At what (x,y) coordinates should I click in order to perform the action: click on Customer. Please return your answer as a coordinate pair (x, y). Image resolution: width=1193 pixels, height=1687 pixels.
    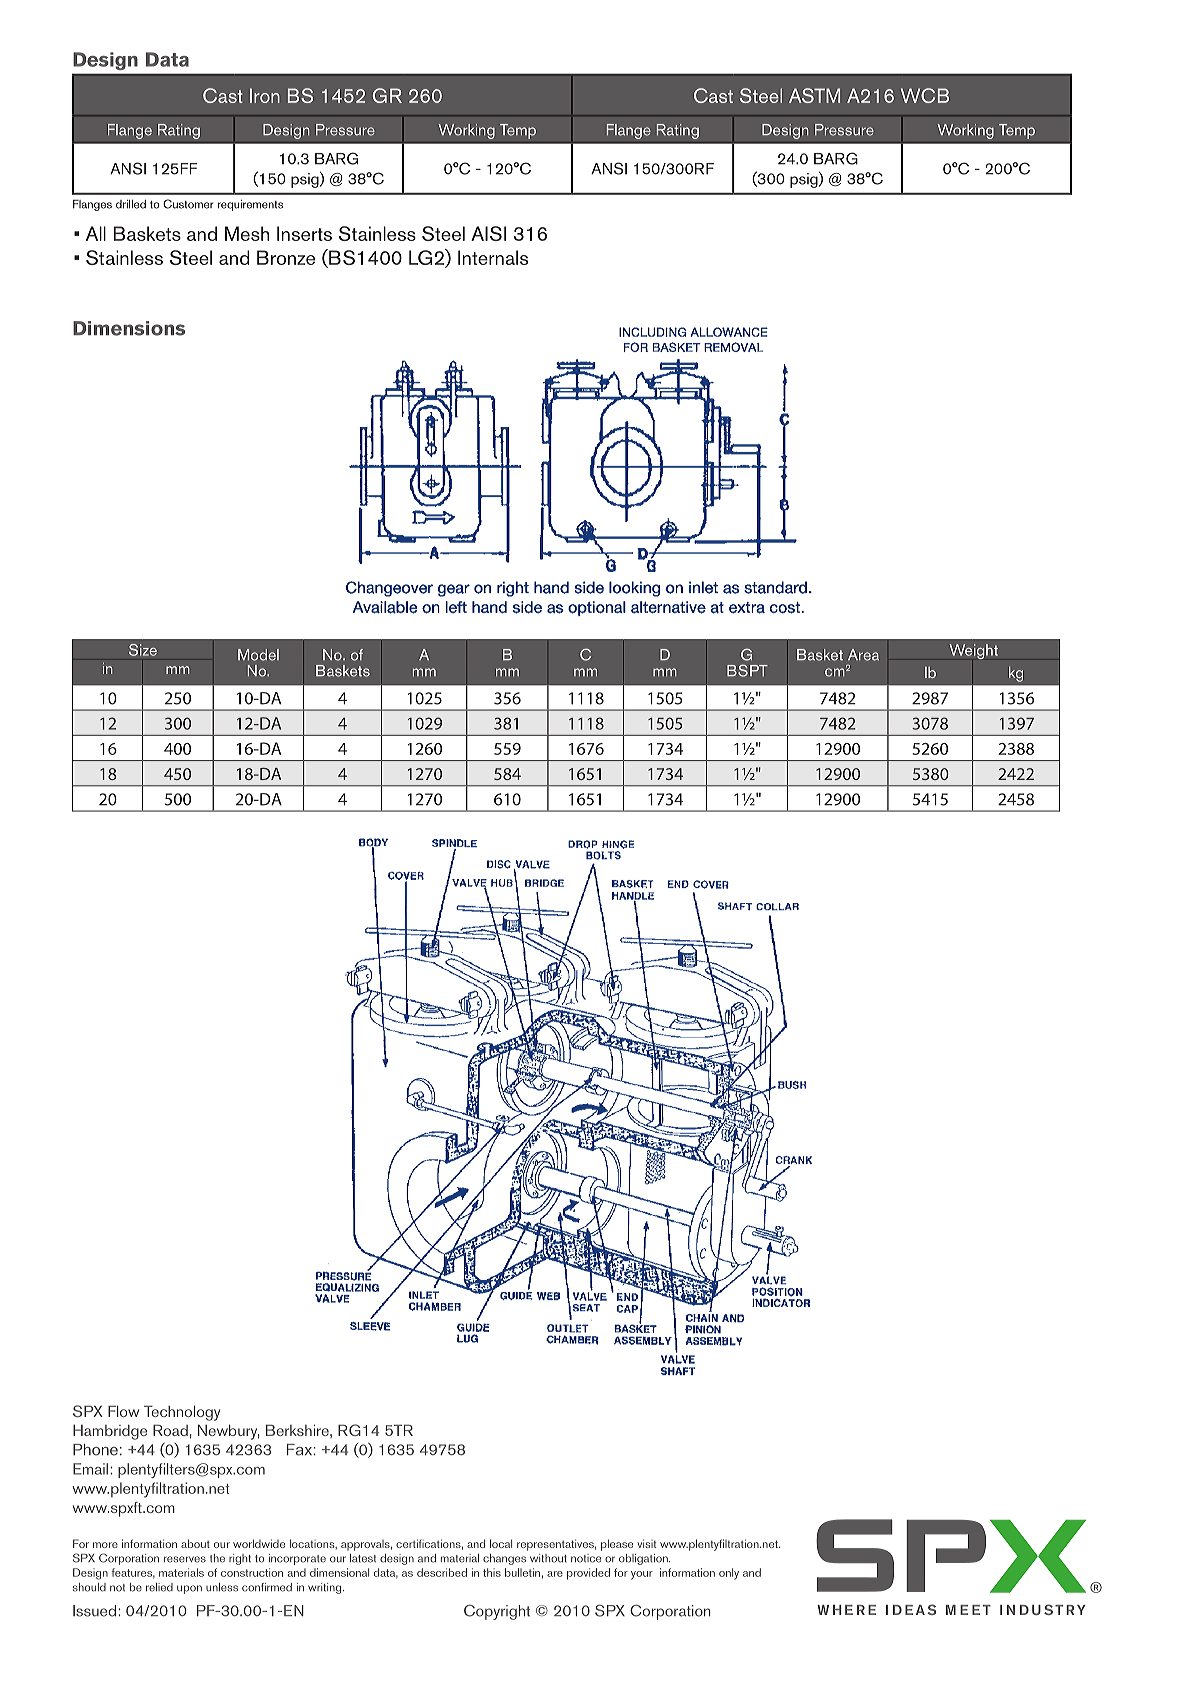
    Looking at the image, I should click on (188, 204).
